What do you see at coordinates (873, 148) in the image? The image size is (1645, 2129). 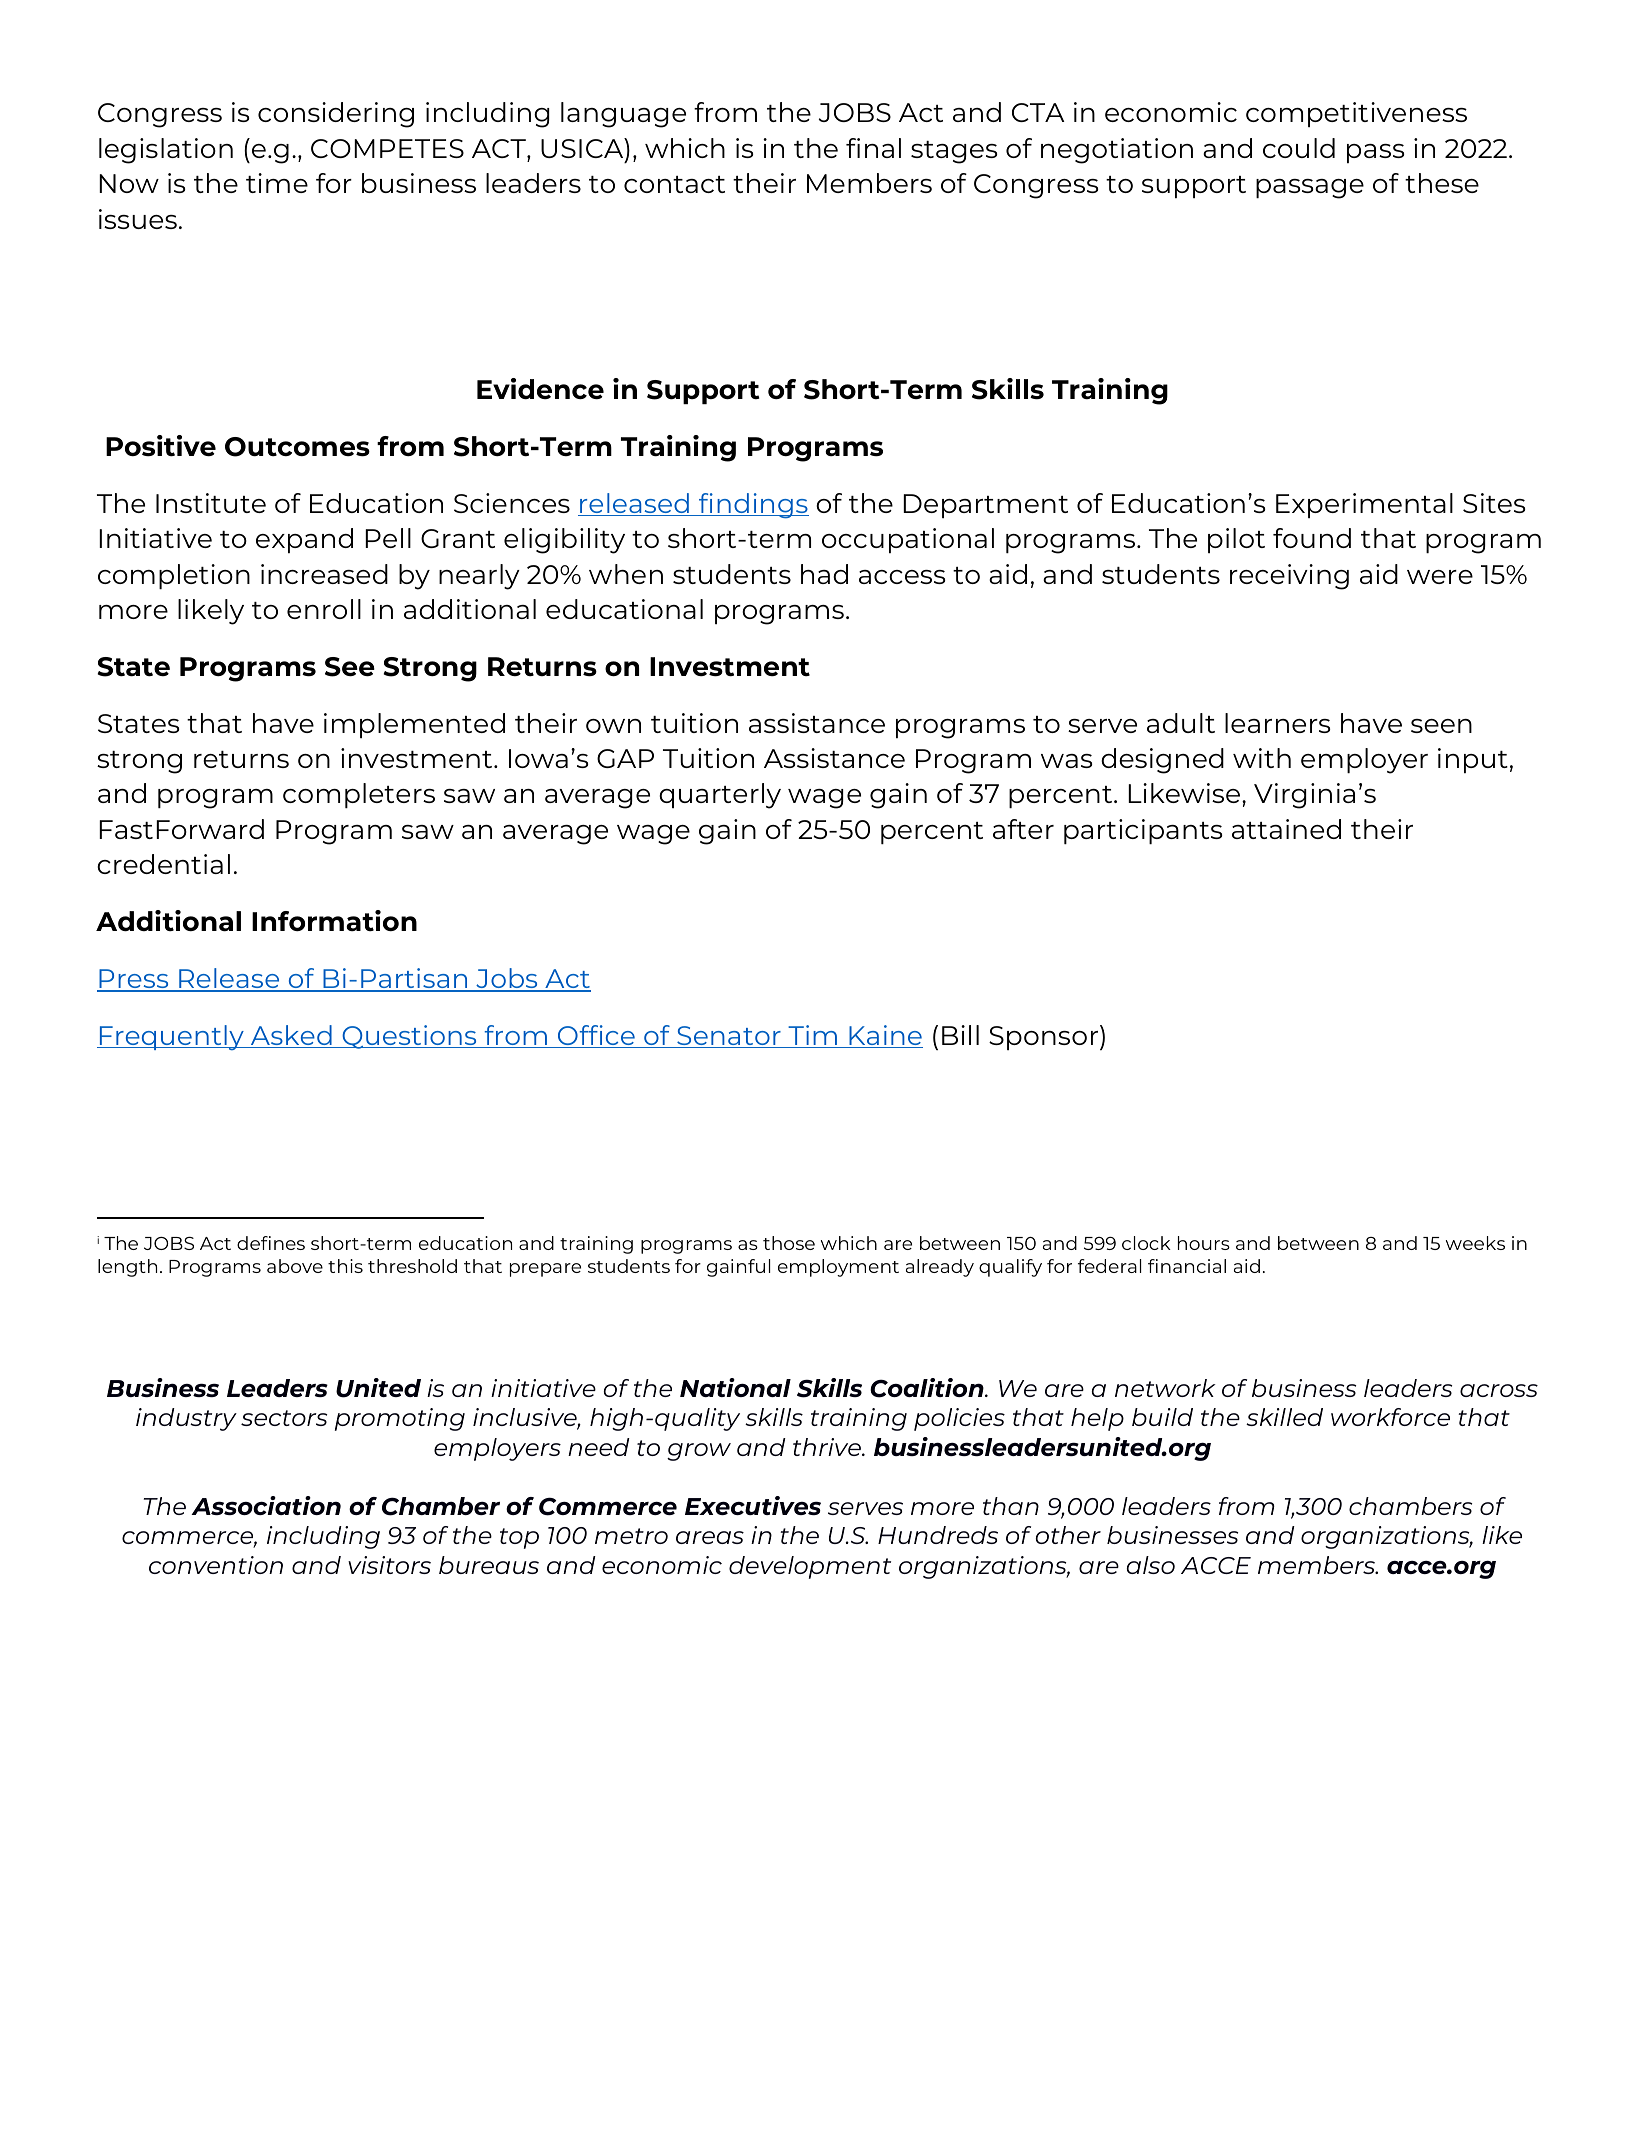 I see `final` at bounding box center [873, 148].
